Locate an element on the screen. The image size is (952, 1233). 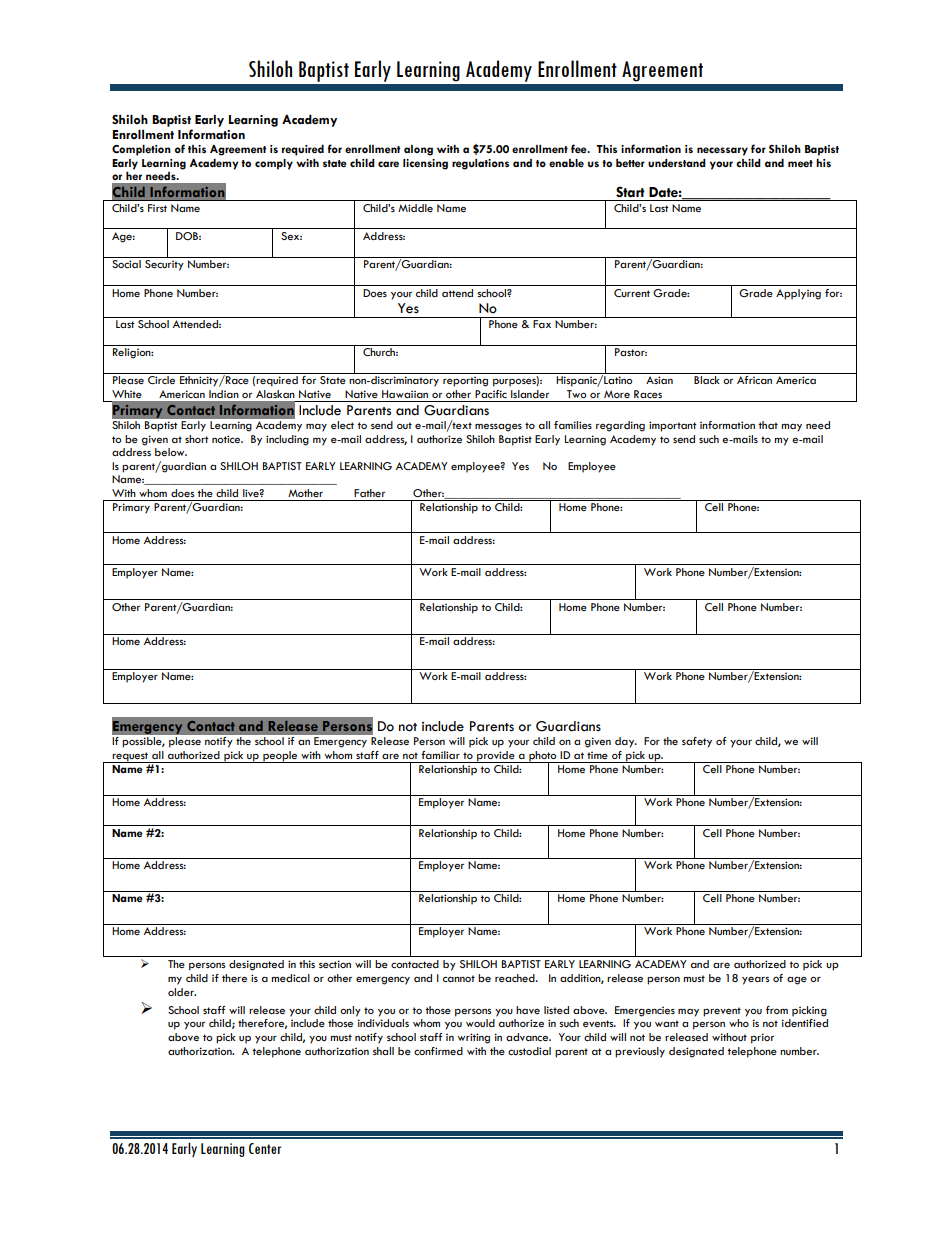
comply is located at coordinates (274, 164).
